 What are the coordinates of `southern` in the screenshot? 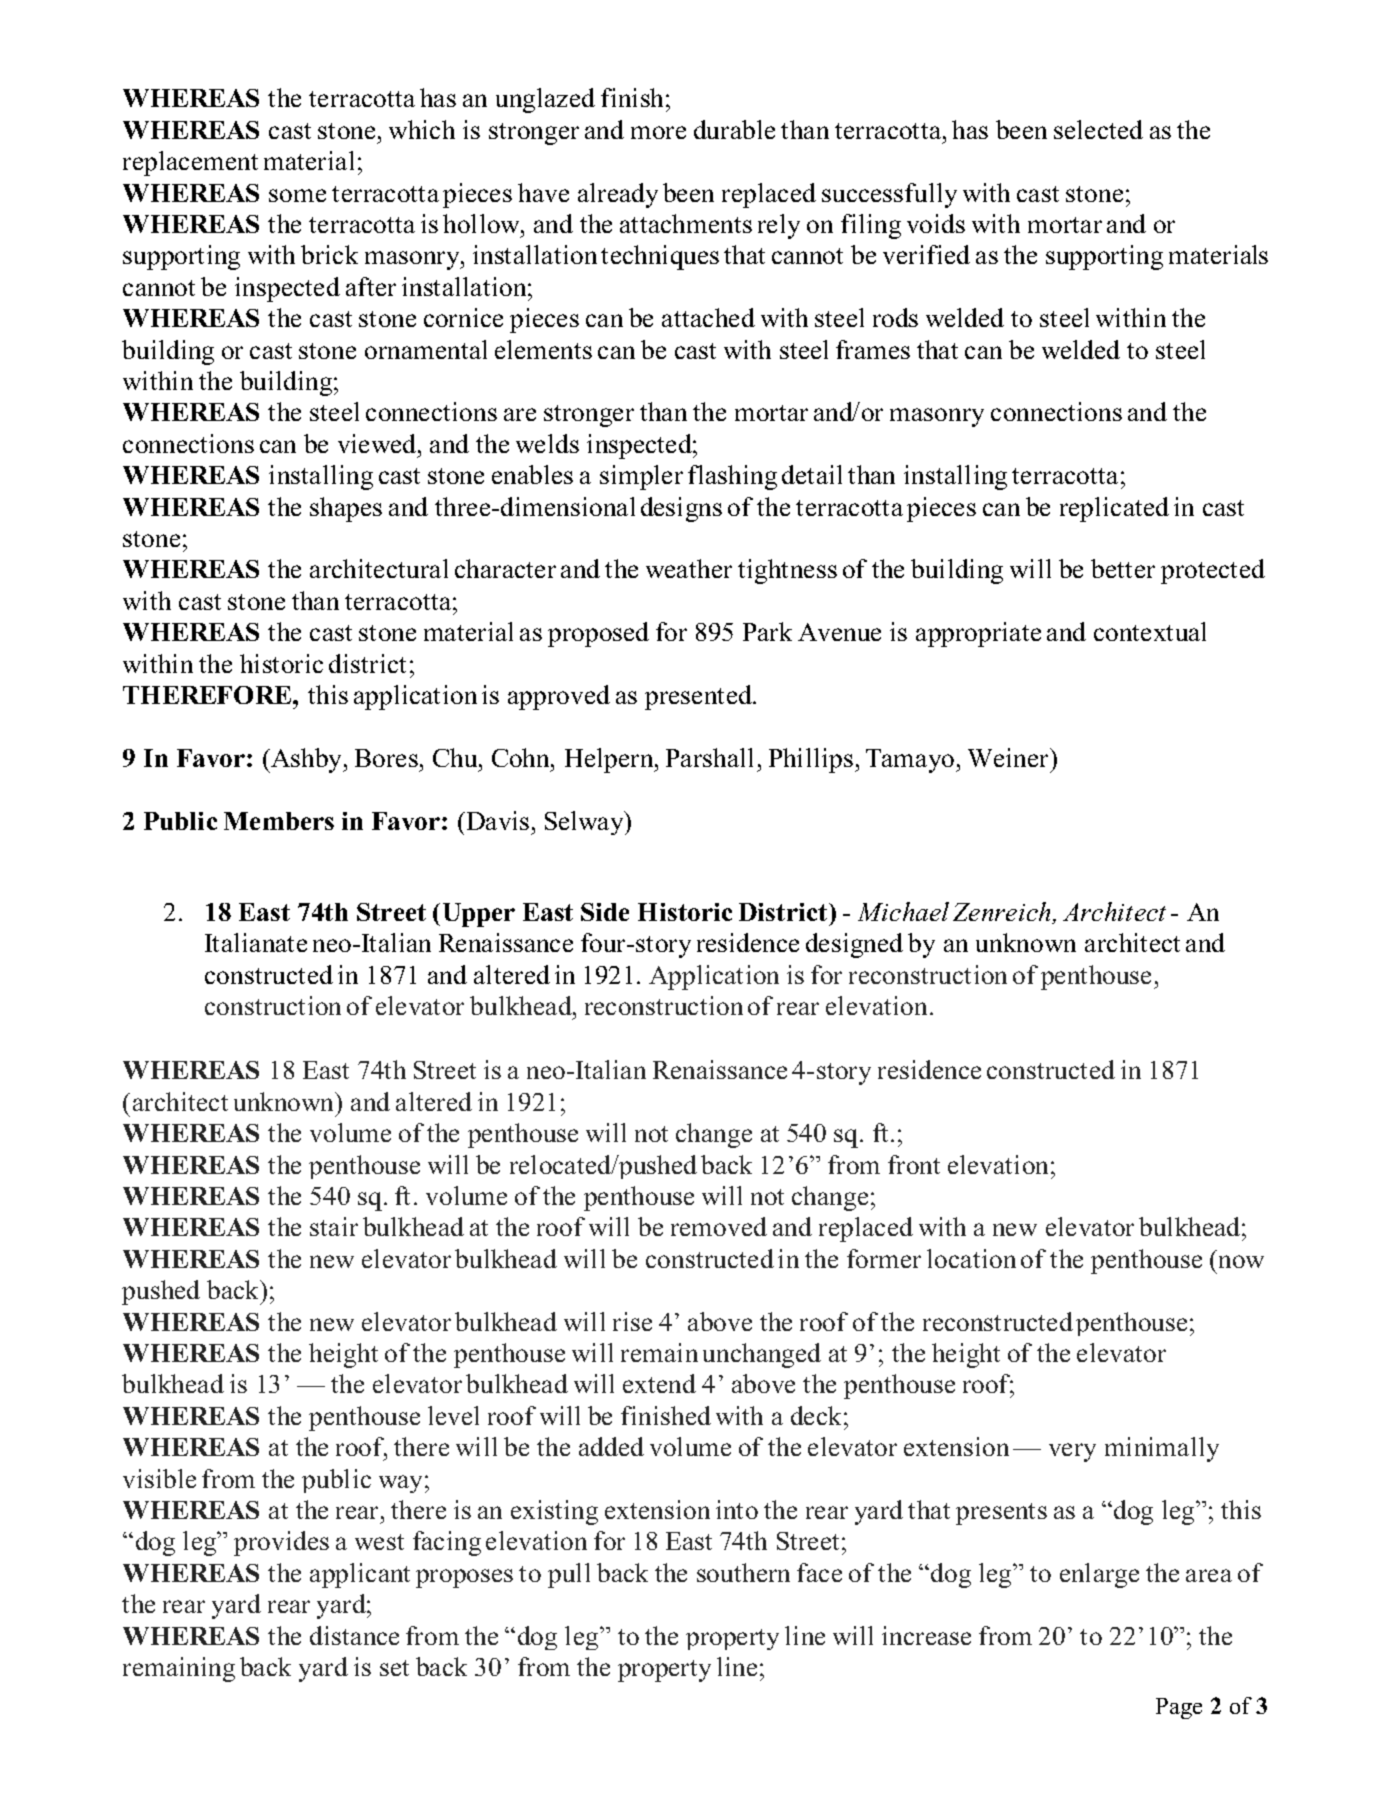 It's located at (743, 1572).
